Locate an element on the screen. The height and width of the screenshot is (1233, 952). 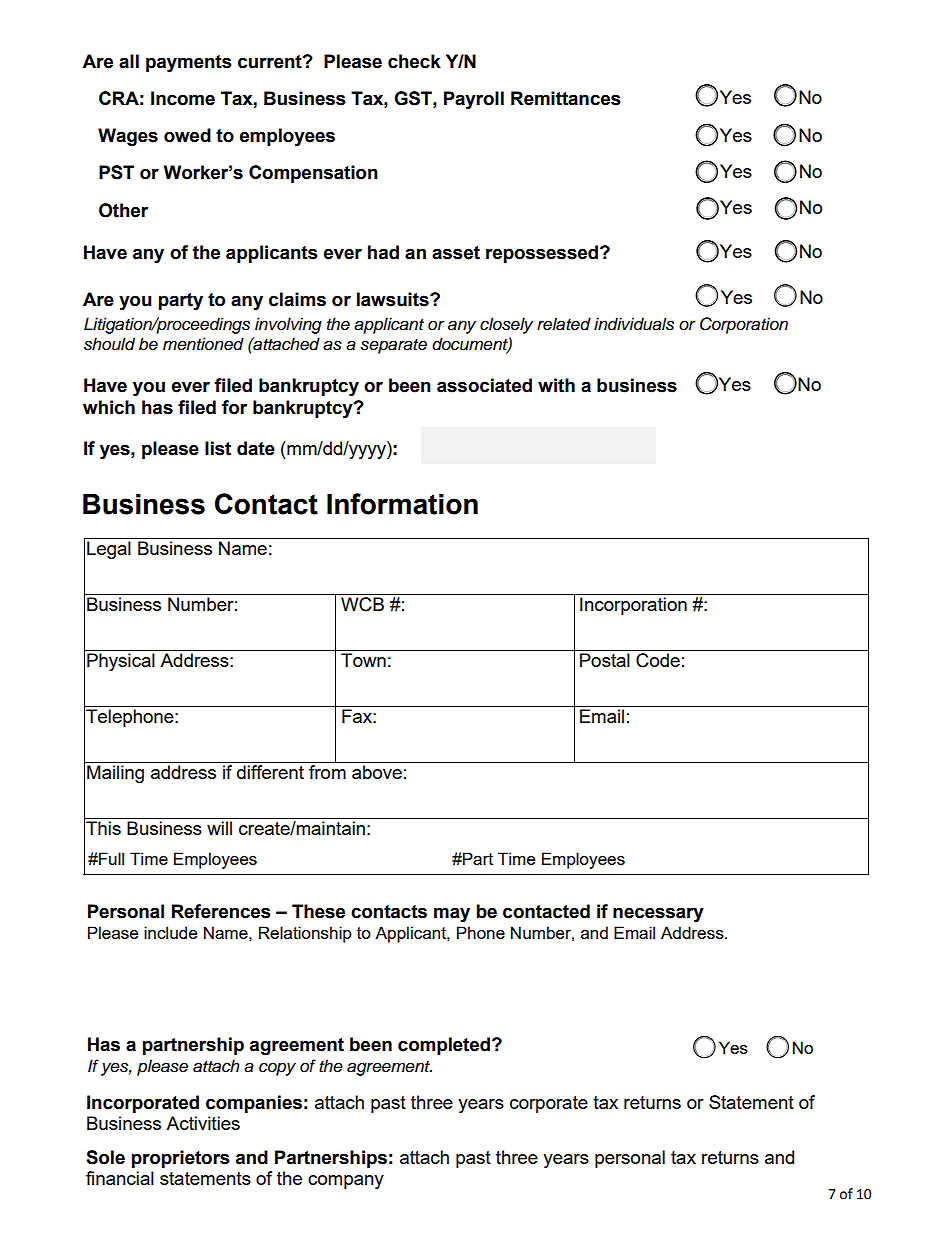
Income is located at coordinates (183, 98).
